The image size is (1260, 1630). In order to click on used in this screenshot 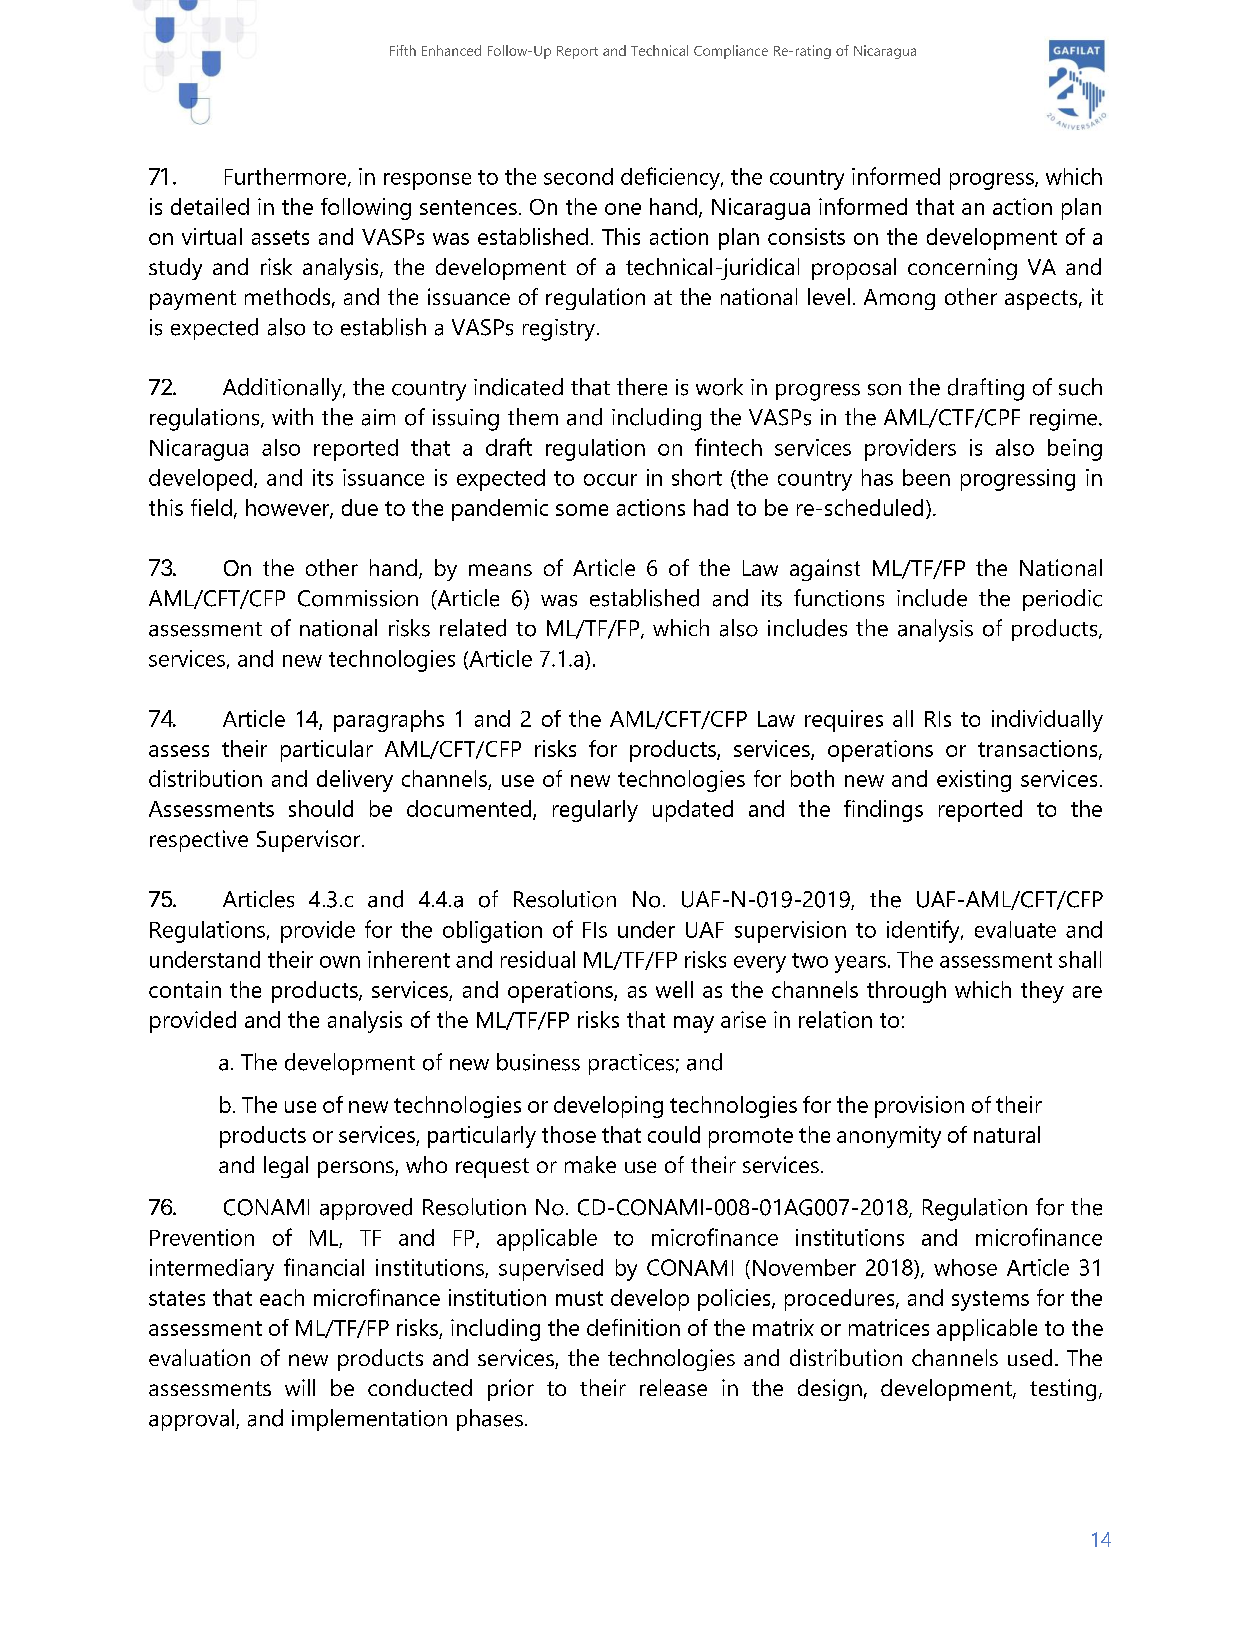, I will do `click(1030, 1357)`.
